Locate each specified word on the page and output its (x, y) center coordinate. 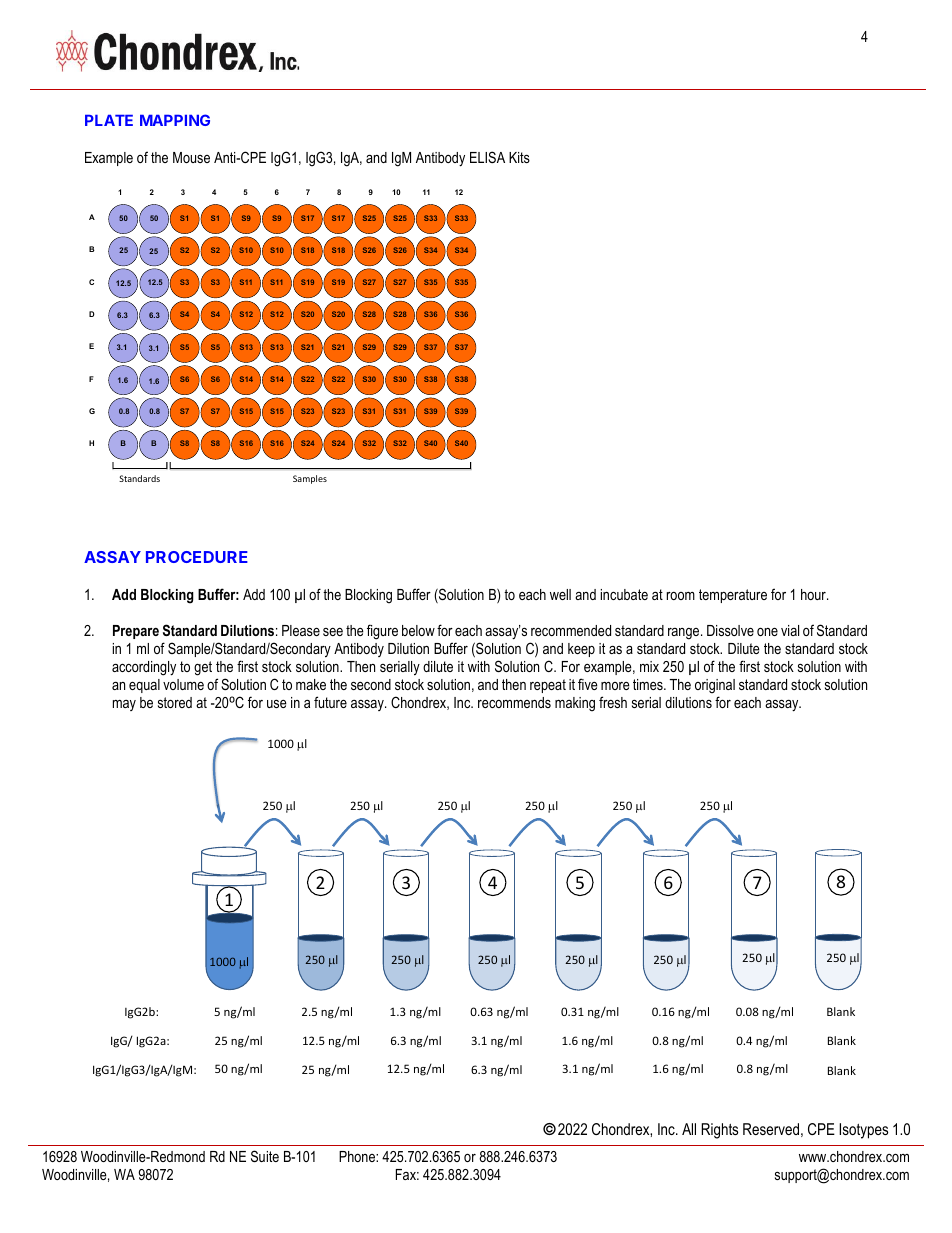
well (560, 594)
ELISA (487, 157)
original (715, 686)
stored (175, 702)
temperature (733, 596)
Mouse (191, 157)
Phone (358, 1156)
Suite (265, 1156)
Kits (519, 157)
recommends (514, 702)
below (418, 630)
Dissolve (730, 630)
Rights (719, 1131)
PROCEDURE (197, 557)
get (203, 668)
